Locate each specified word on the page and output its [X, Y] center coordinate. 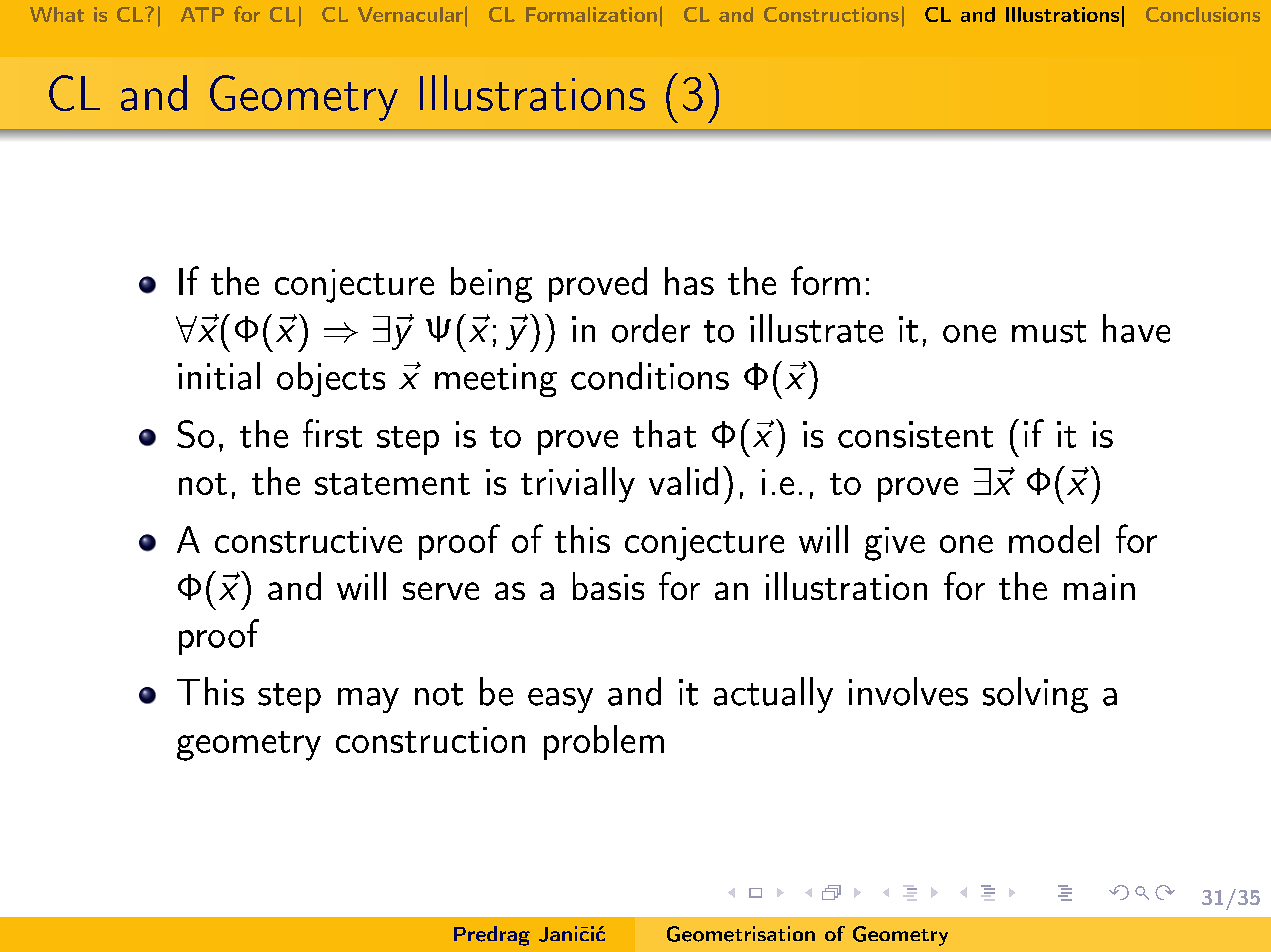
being [491, 285]
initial [219, 376]
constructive [308, 540]
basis [608, 586]
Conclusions [1203, 14]
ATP [202, 14]
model [1054, 539]
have [1136, 328]
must [1049, 331]
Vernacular [410, 14]
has [689, 281]
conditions [650, 376]
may [368, 700]
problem [604, 742]
